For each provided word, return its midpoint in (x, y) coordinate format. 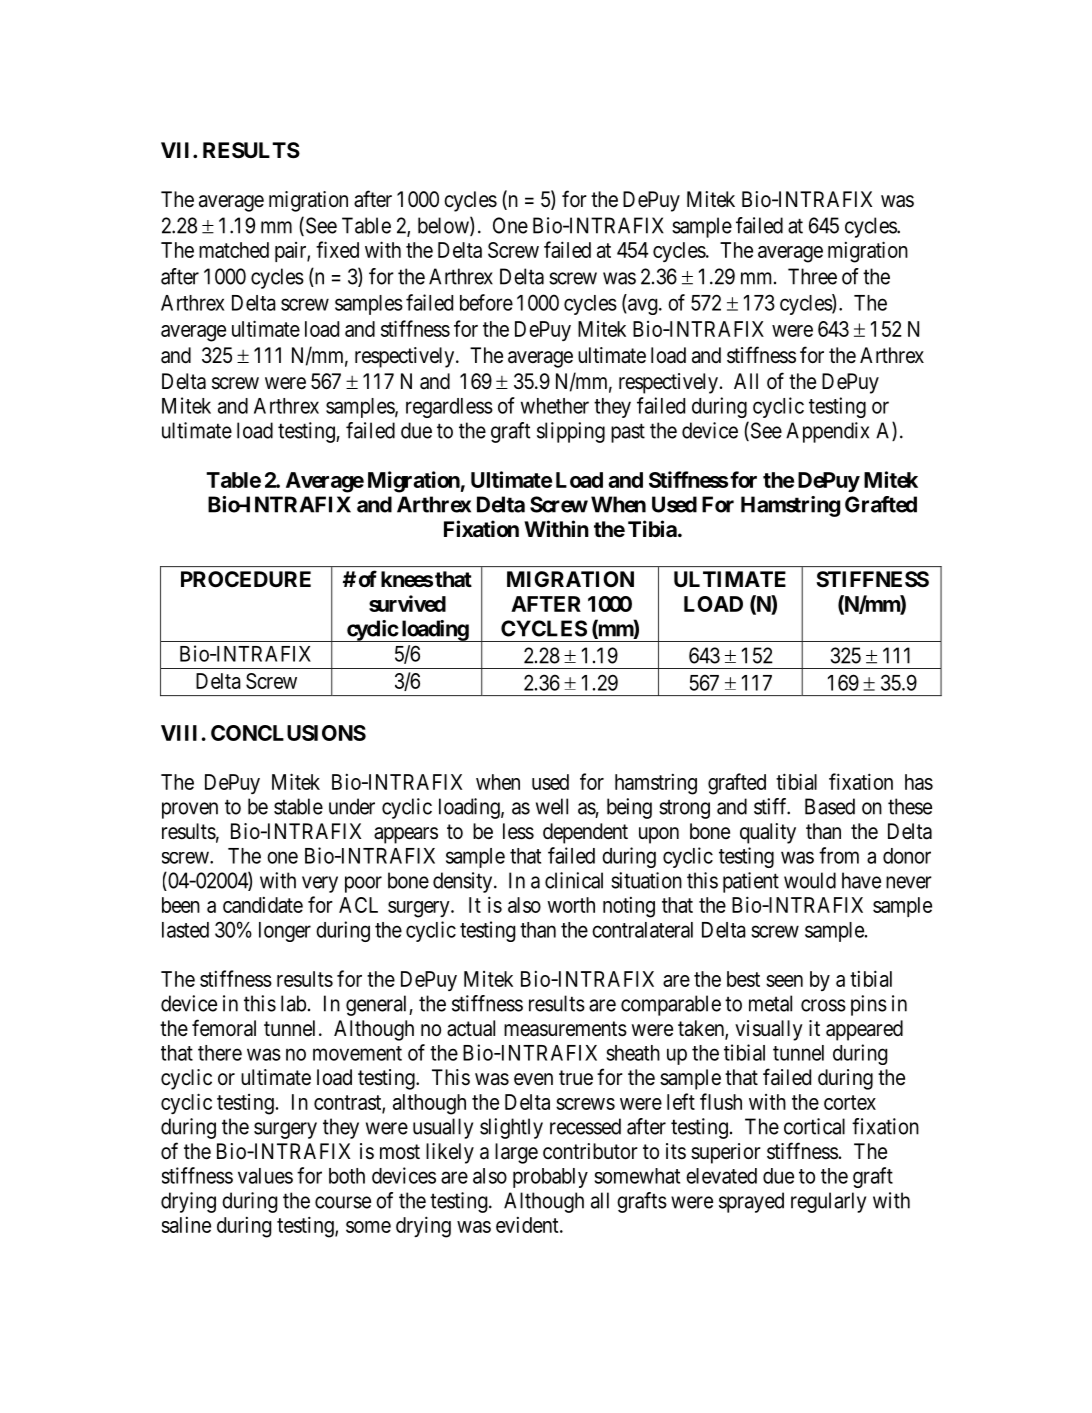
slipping (571, 432)
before (486, 302)
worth (571, 905)
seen (784, 981)
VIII (179, 733)
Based (830, 806)
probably (550, 1178)
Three (812, 276)
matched (234, 250)
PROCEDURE (246, 579)
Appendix (827, 432)
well (552, 806)
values (265, 1176)
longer (285, 932)
